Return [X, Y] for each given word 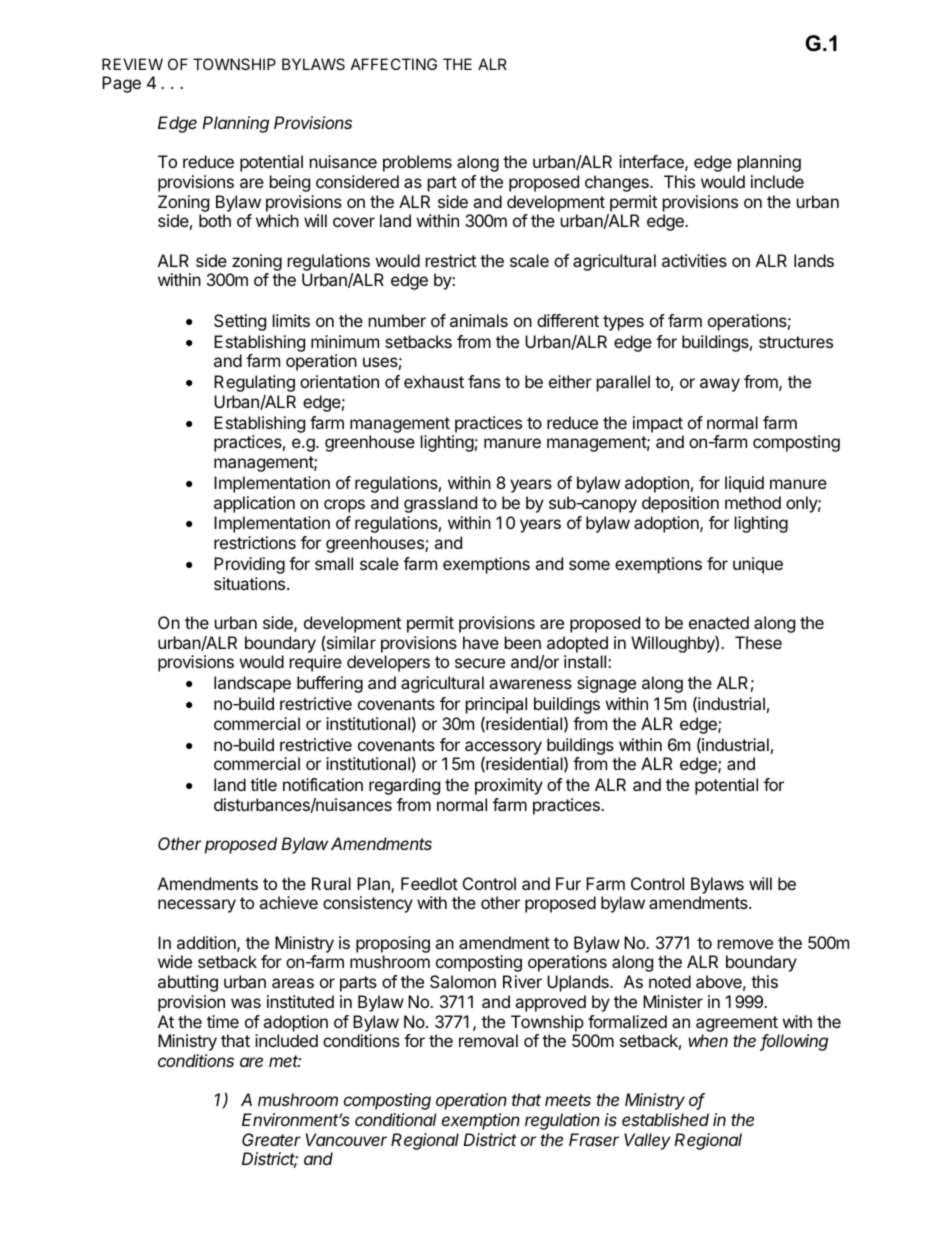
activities [694, 260]
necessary [197, 906]
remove [745, 944]
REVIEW [132, 64]
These [758, 642]
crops [344, 506]
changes [618, 183]
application [254, 504]
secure [480, 663]
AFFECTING [394, 64]
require [316, 663]
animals [479, 320]
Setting [240, 322]
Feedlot [429, 883]
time [223, 1021]
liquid [744, 484]
